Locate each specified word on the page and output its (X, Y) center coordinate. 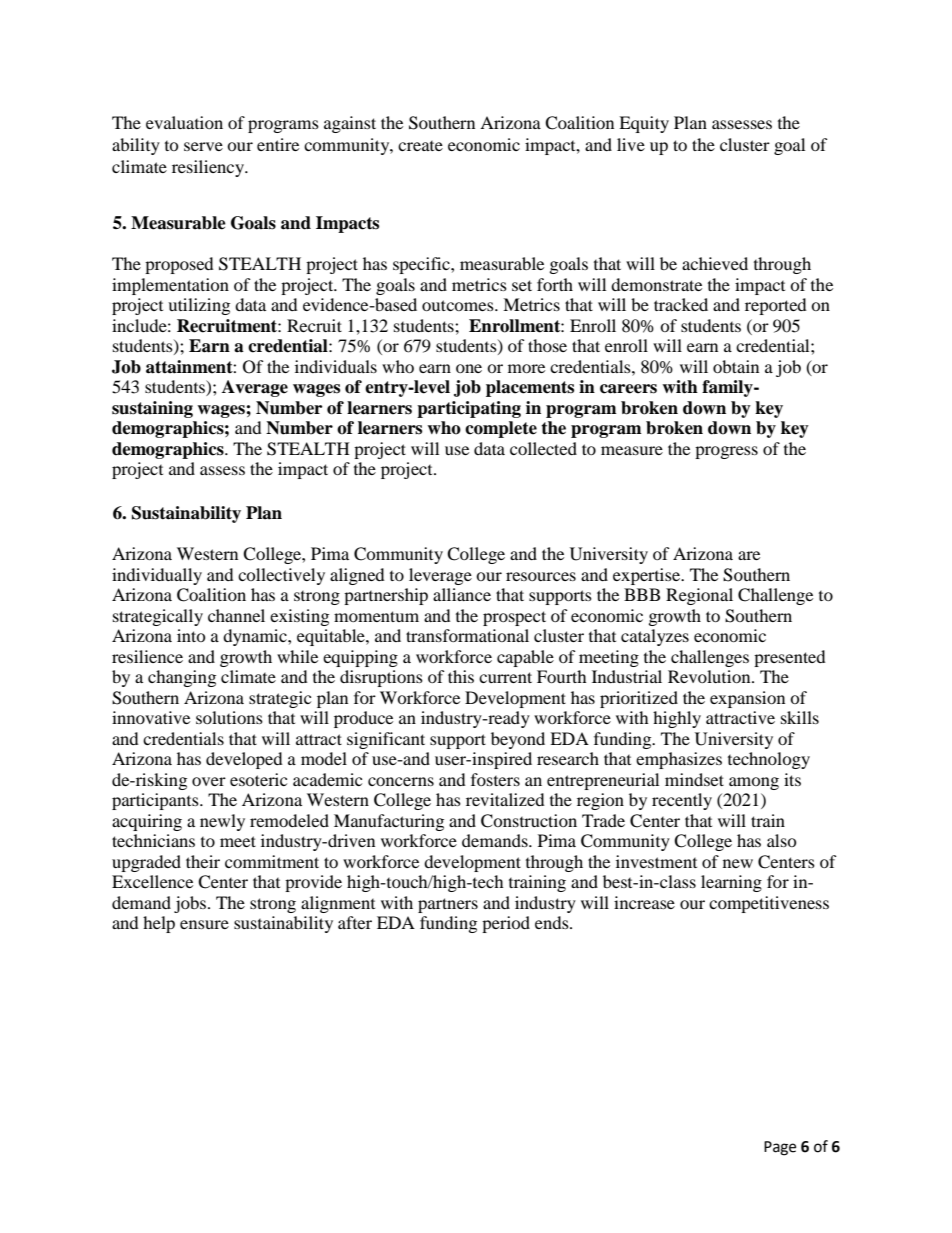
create (420, 146)
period (506, 924)
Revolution (710, 676)
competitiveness (769, 904)
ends (553, 922)
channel (236, 615)
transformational (467, 635)
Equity (644, 124)
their (203, 861)
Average (255, 388)
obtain (736, 366)
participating (469, 409)
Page (780, 1148)
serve (203, 146)
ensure (204, 924)
